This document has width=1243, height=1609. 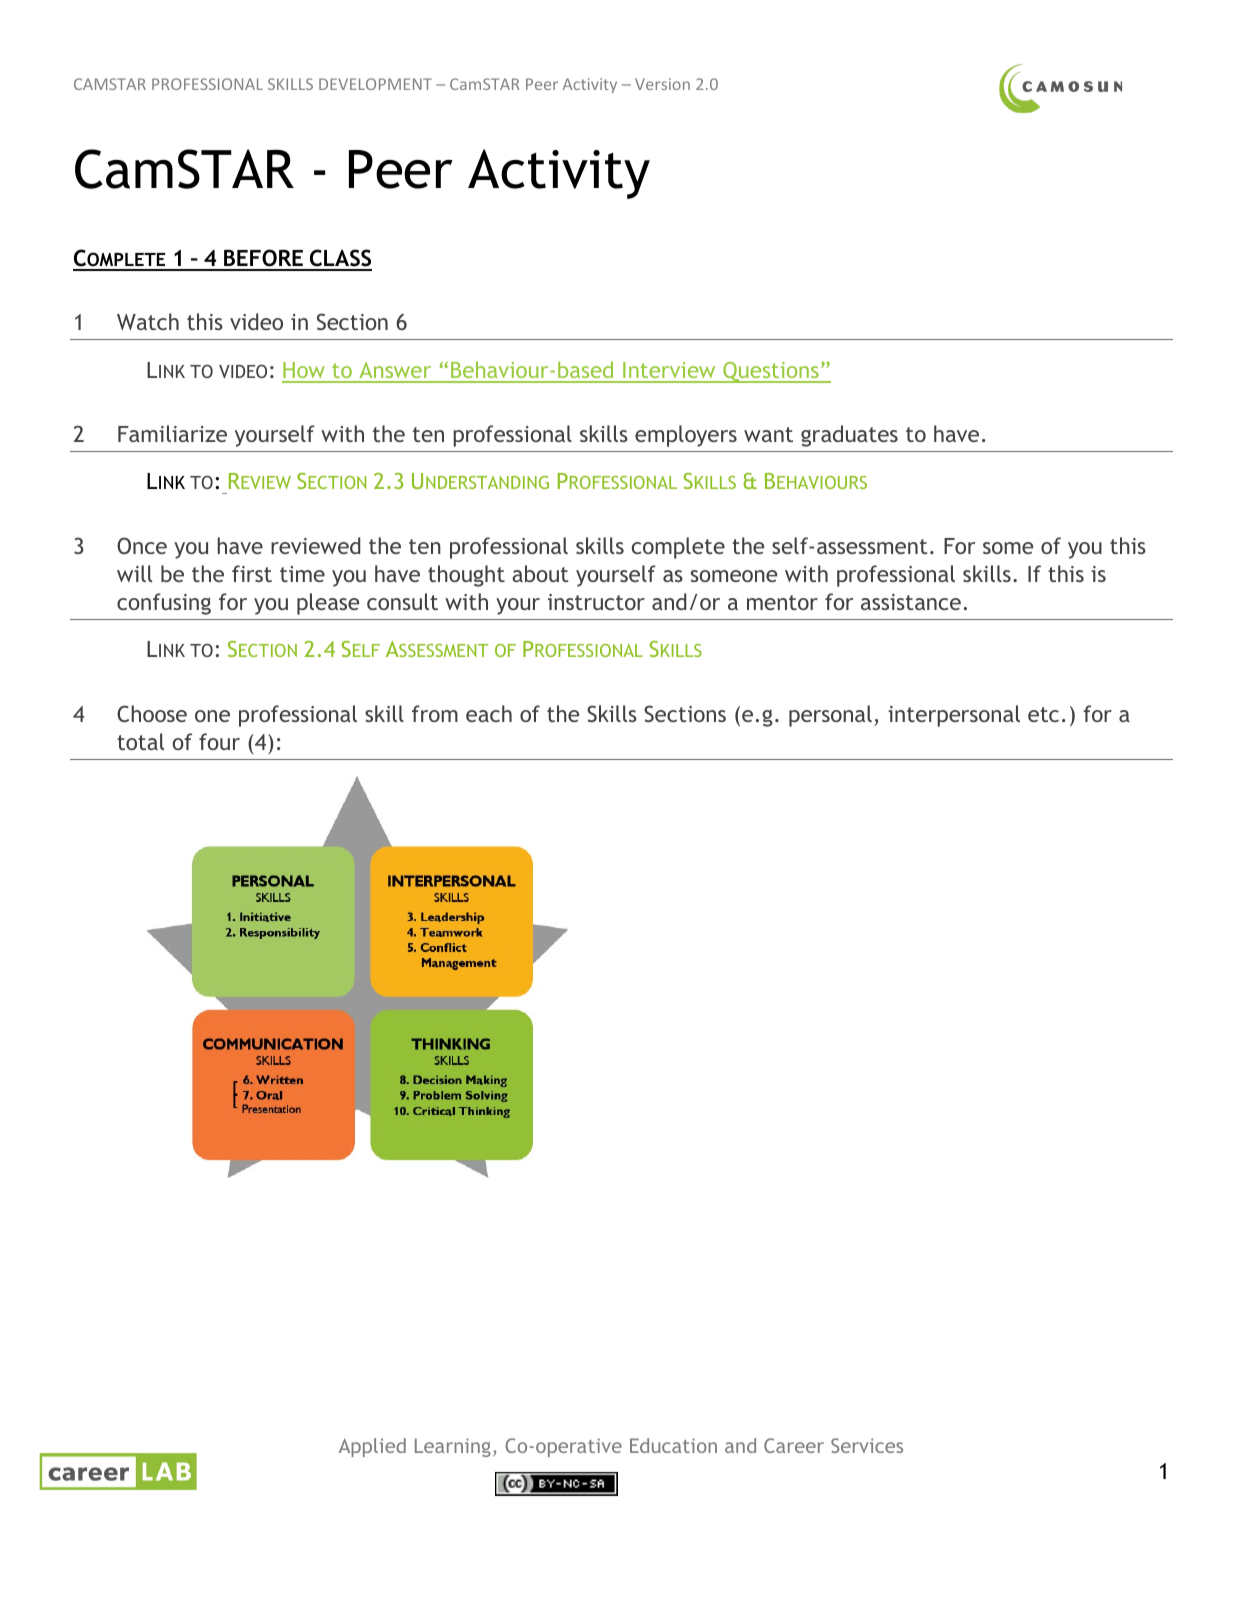 What do you see at coordinates (489, 713) in the document?
I see `each` at bounding box center [489, 713].
